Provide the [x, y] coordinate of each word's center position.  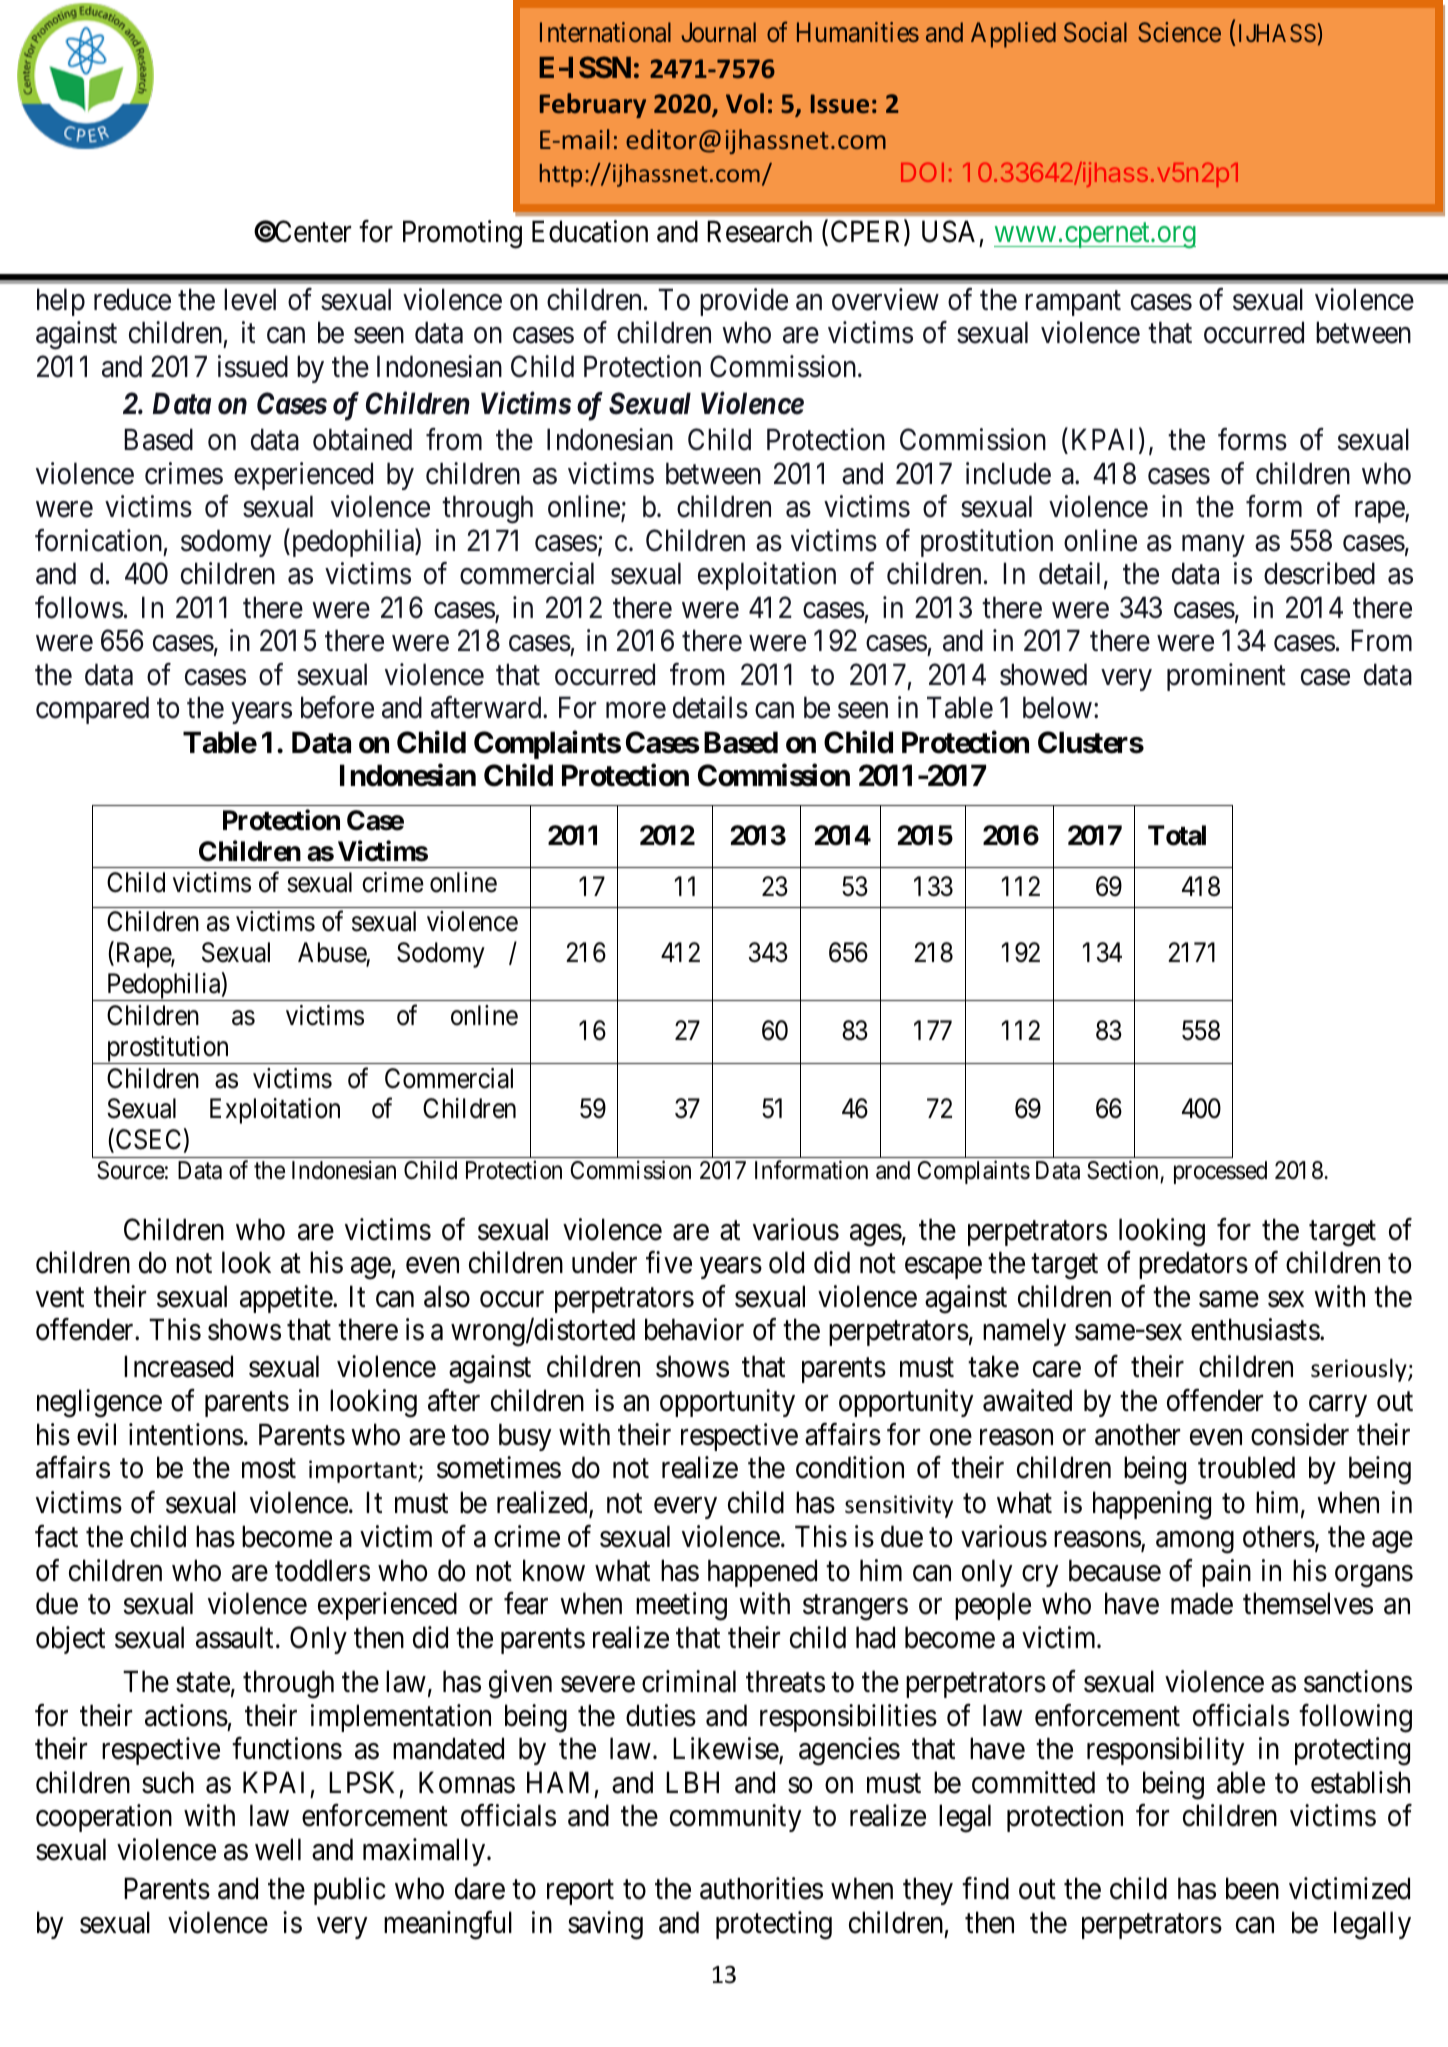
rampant [1073, 303]
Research [759, 231]
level [250, 299]
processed [1220, 1172]
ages [876, 1235]
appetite [287, 1299]
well [278, 1849]
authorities [761, 1888]
